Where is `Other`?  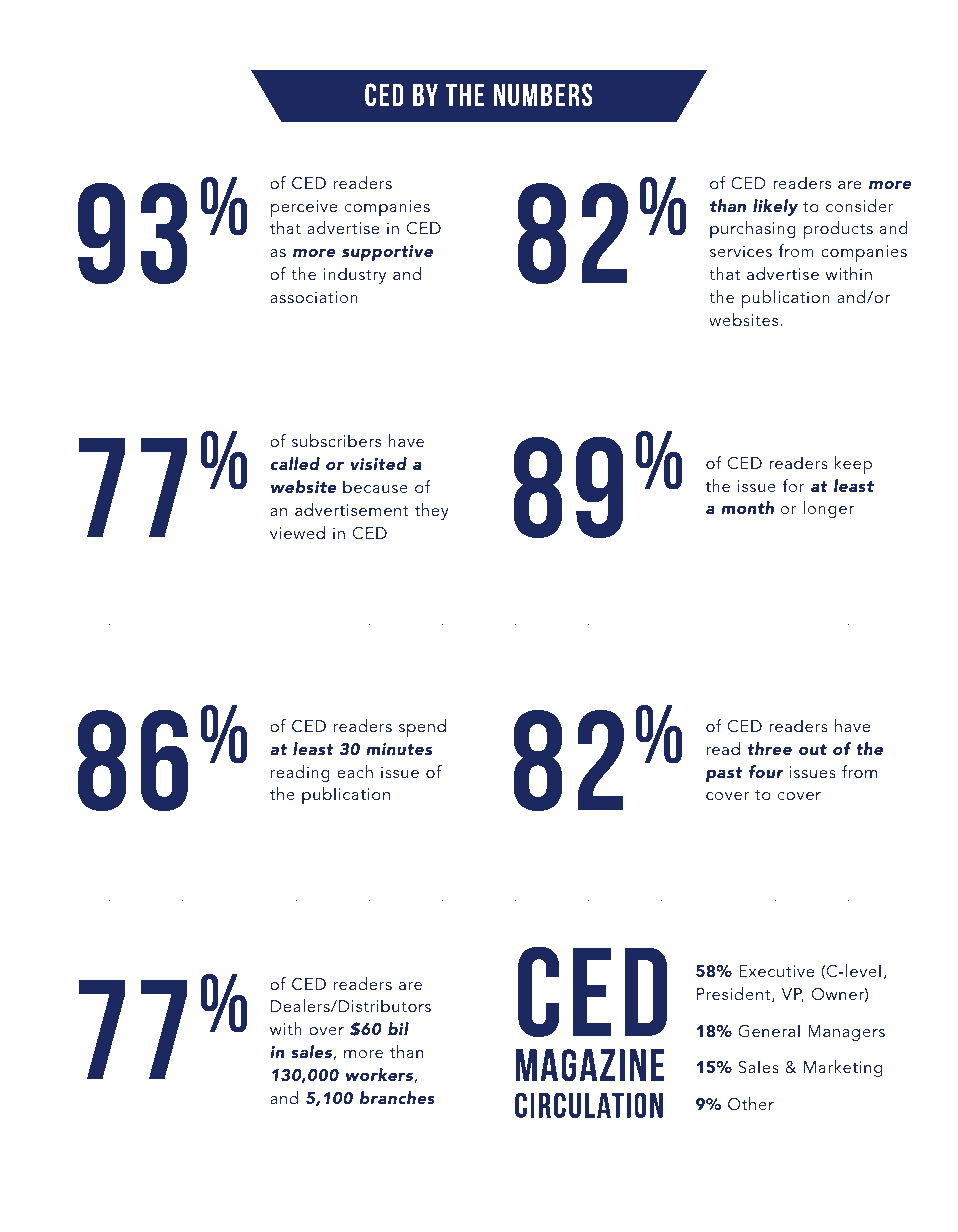
Other is located at coordinates (751, 1104).
